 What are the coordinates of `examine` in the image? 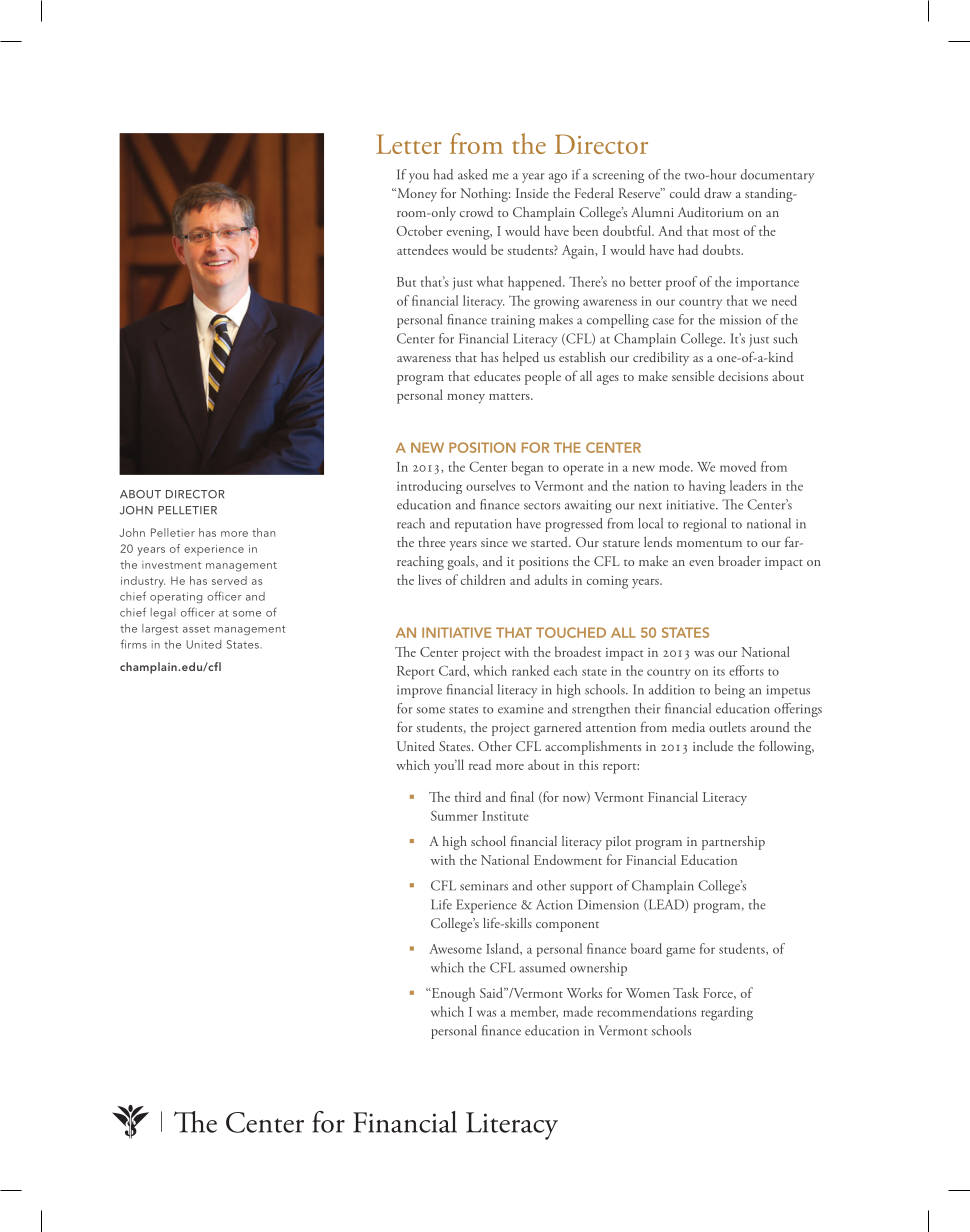 It's located at (521, 709).
